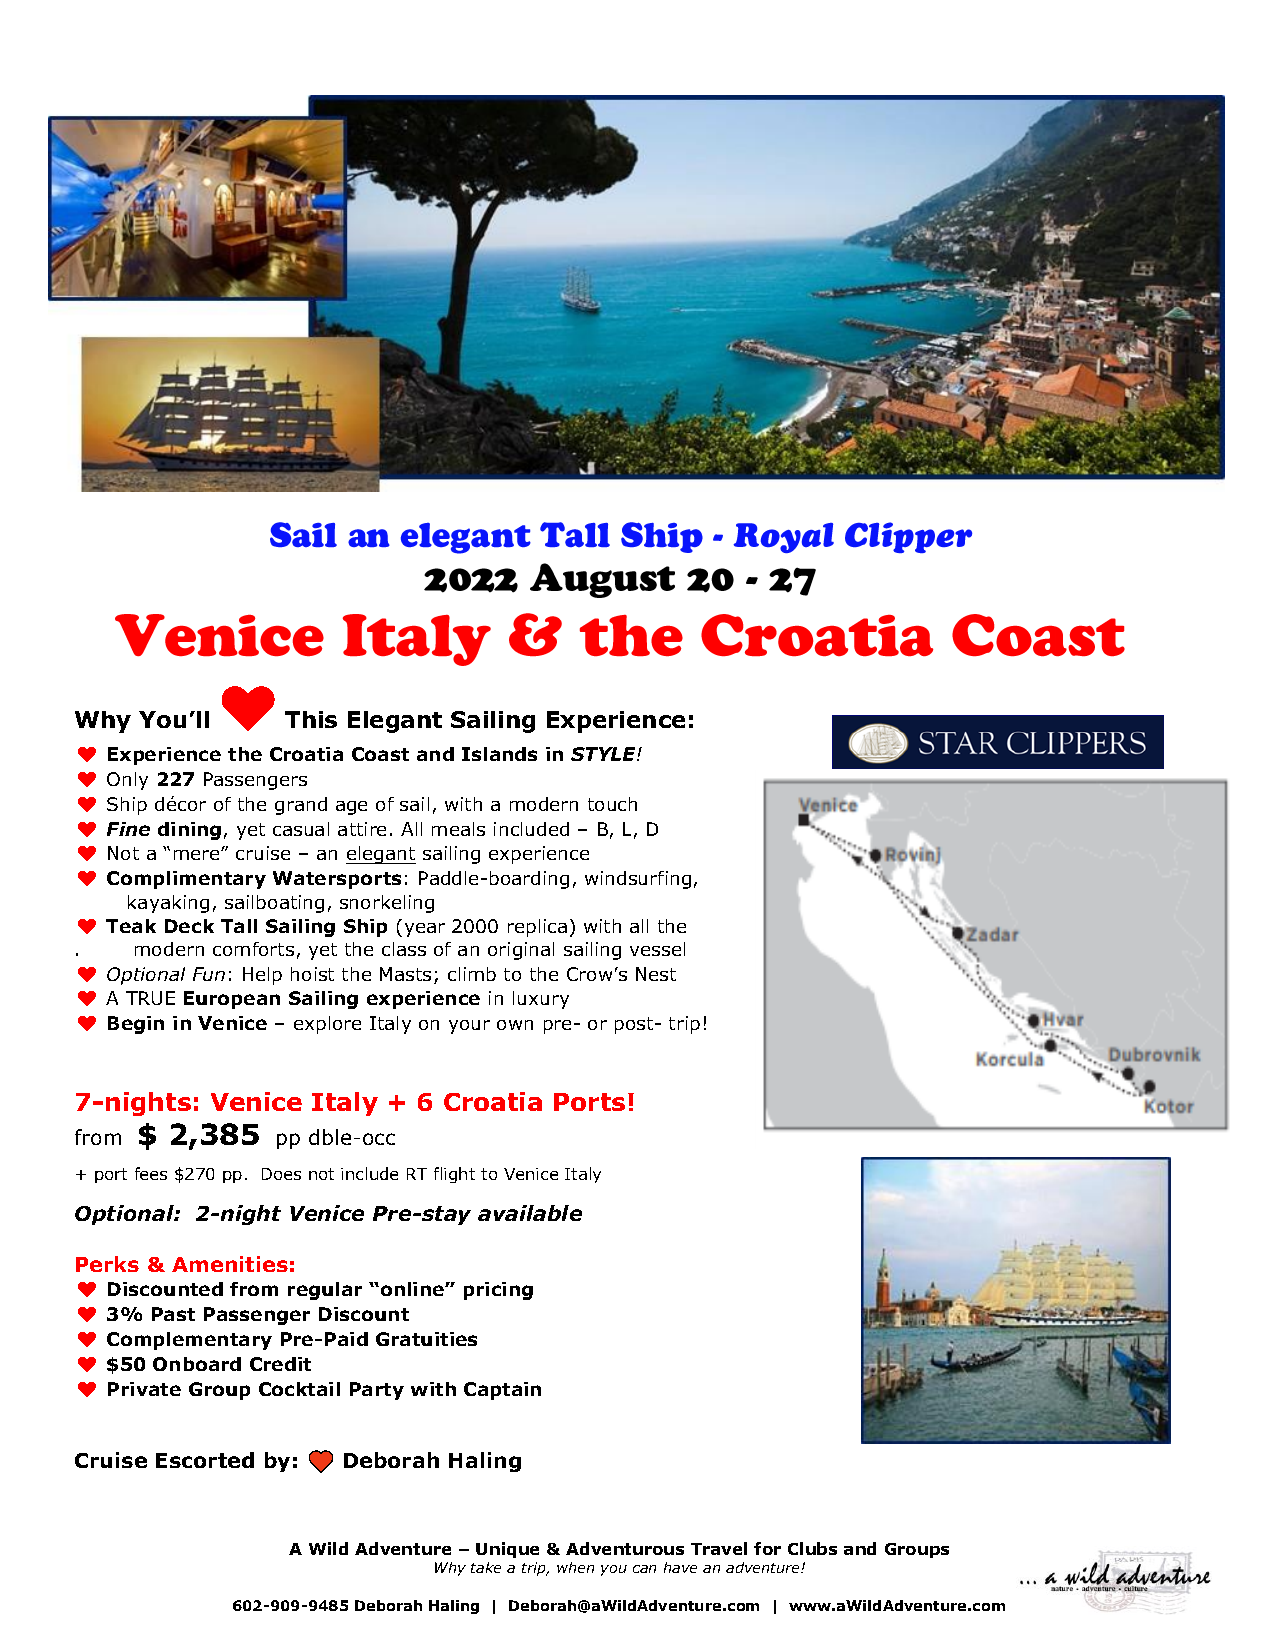 The image size is (1270, 1644). I want to click on Past, so click(173, 1314).
